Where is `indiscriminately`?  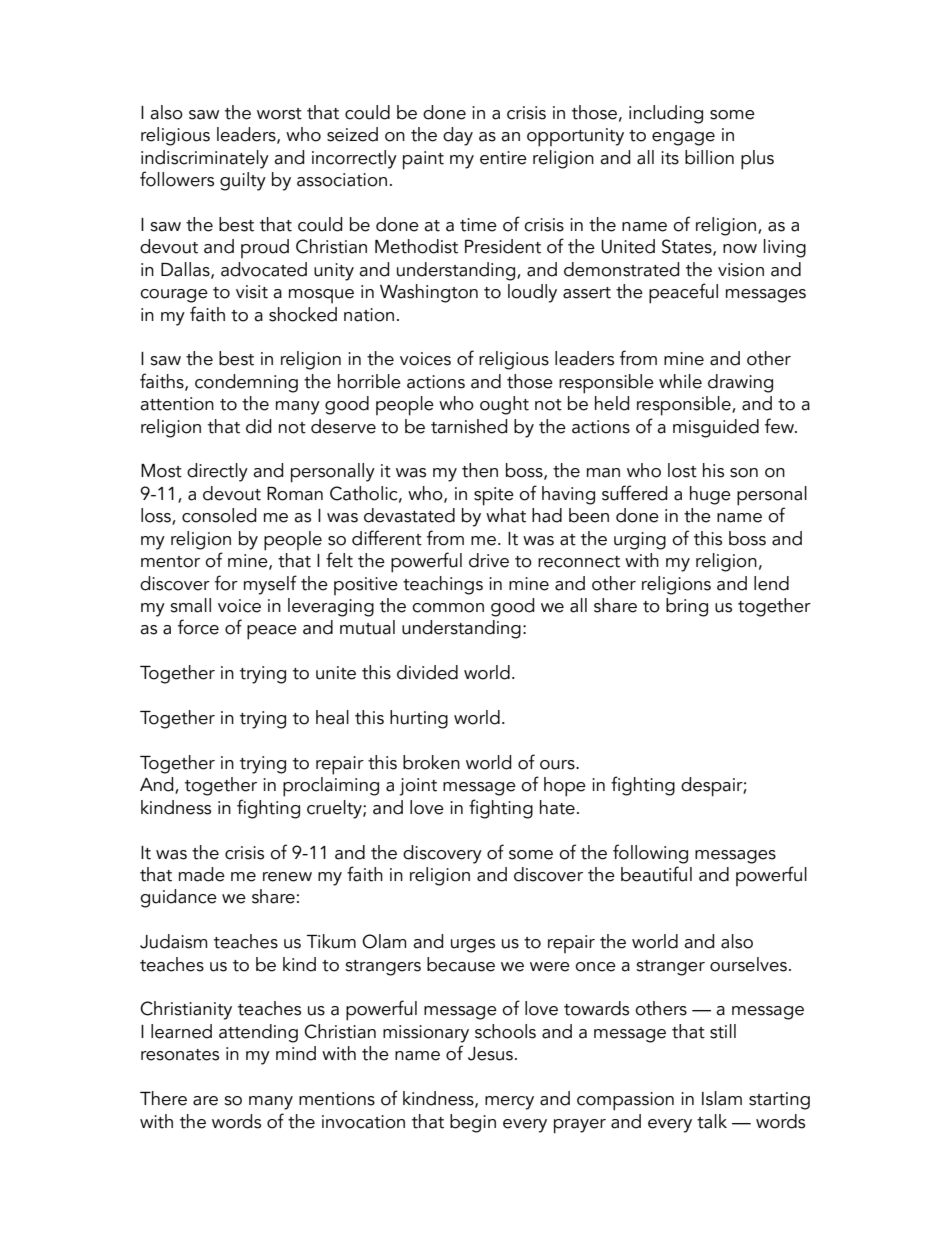 indiscriminately is located at coordinates (205, 159).
